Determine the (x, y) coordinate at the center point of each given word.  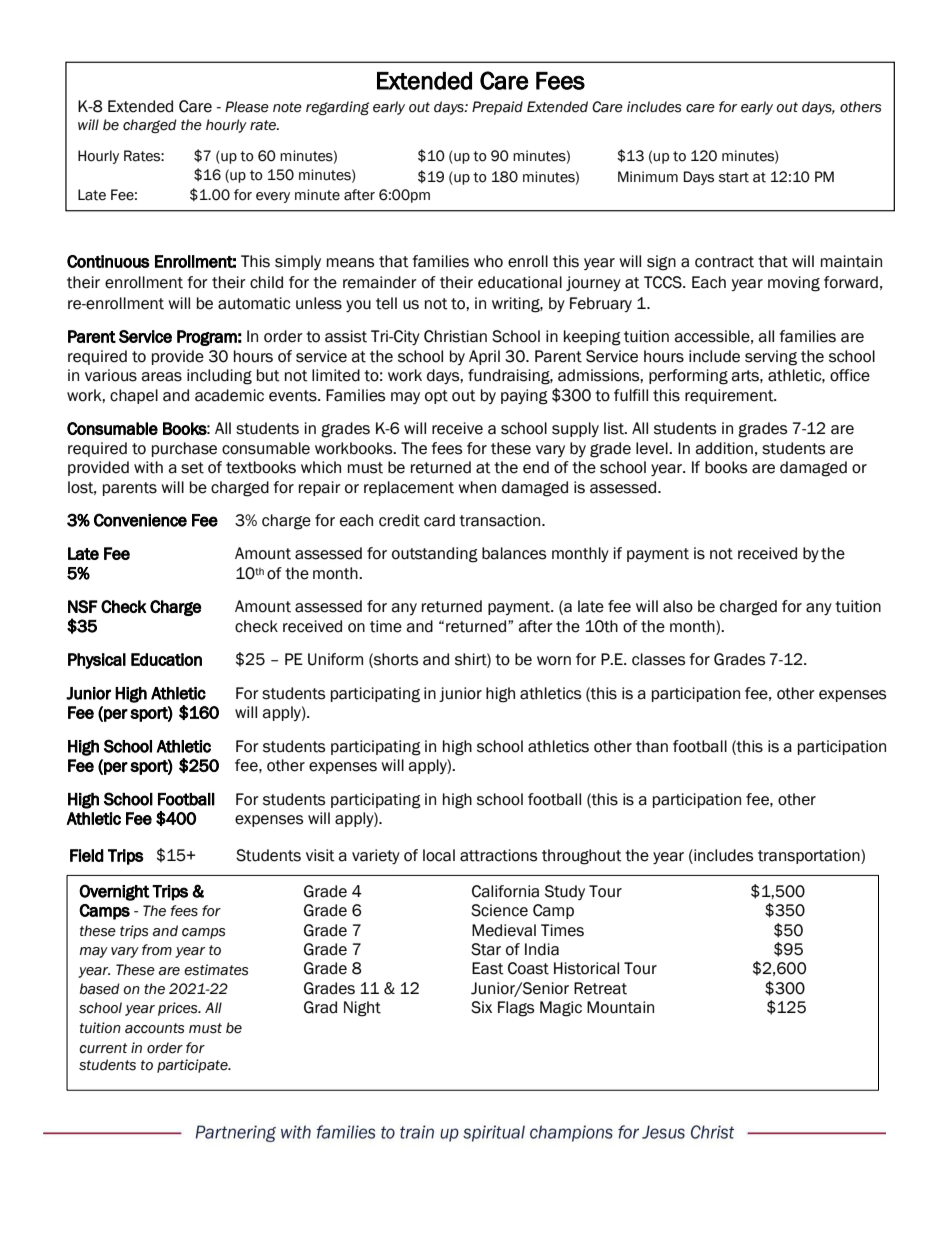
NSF (83, 606)
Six (481, 1007)
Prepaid (497, 108)
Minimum (648, 177)
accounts (154, 1028)
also (678, 606)
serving (771, 358)
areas (161, 377)
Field (87, 855)
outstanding (435, 555)
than (652, 746)
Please (247, 107)
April (484, 357)
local (439, 855)
